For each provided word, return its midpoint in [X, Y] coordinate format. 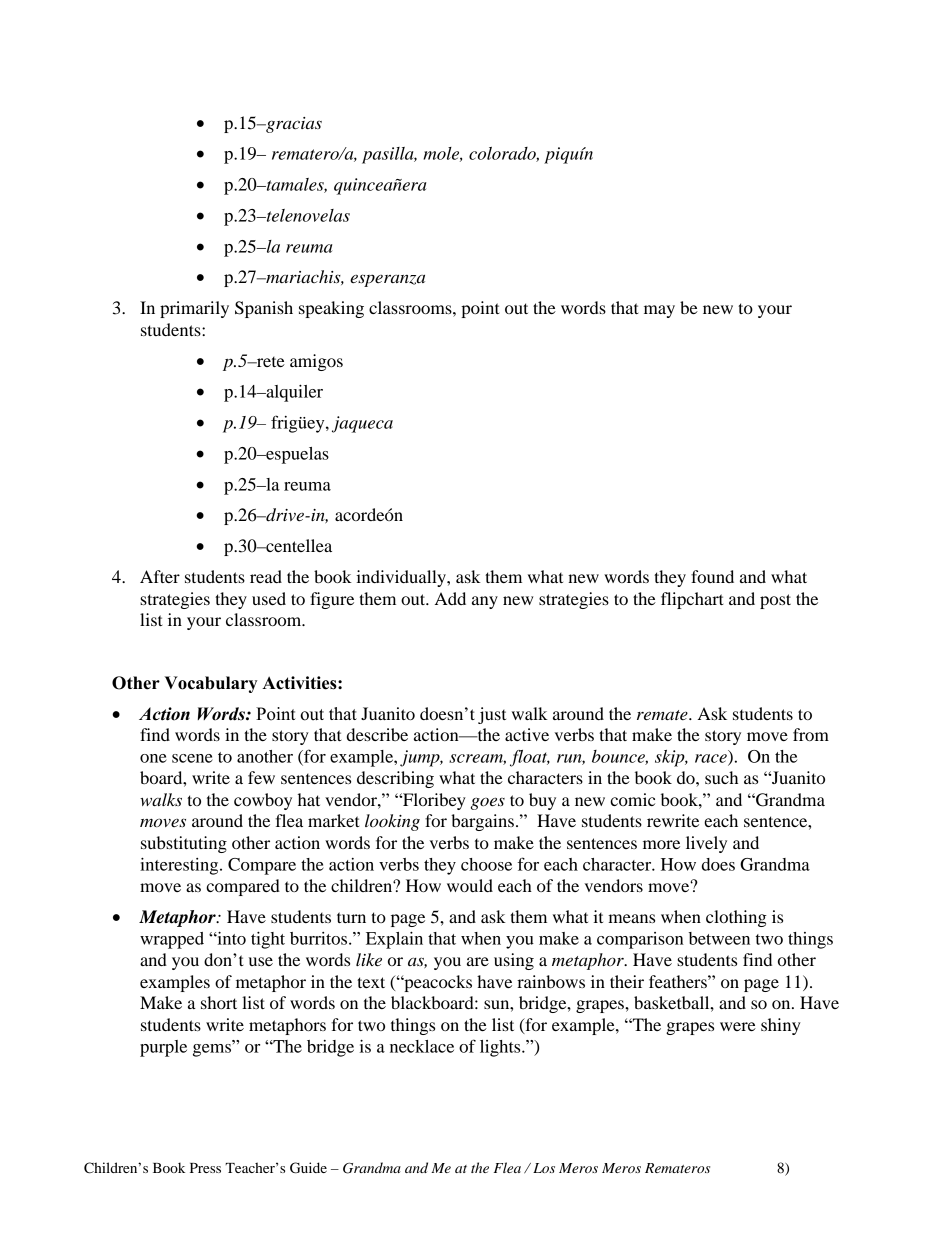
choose [486, 864]
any [485, 602]
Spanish [264, 309]
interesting [180, 866]
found [712, 576]
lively [706, 844]
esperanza [387, 280]
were [738, 1026]
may [659, 311]
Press [205, 1168]
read [266, 576]
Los [544, 1168]
